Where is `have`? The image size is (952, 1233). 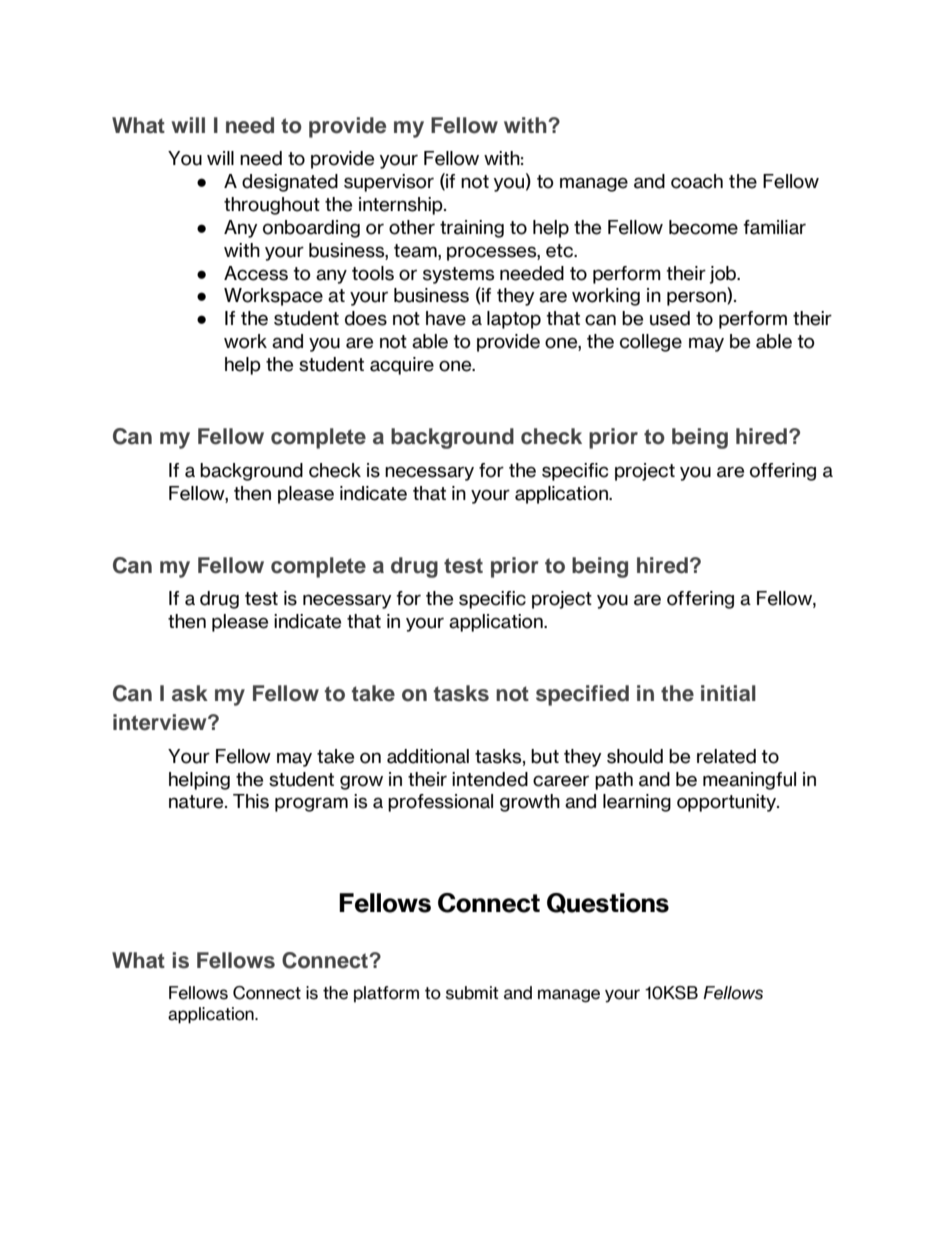 have is located at coordinates (446, 318).
